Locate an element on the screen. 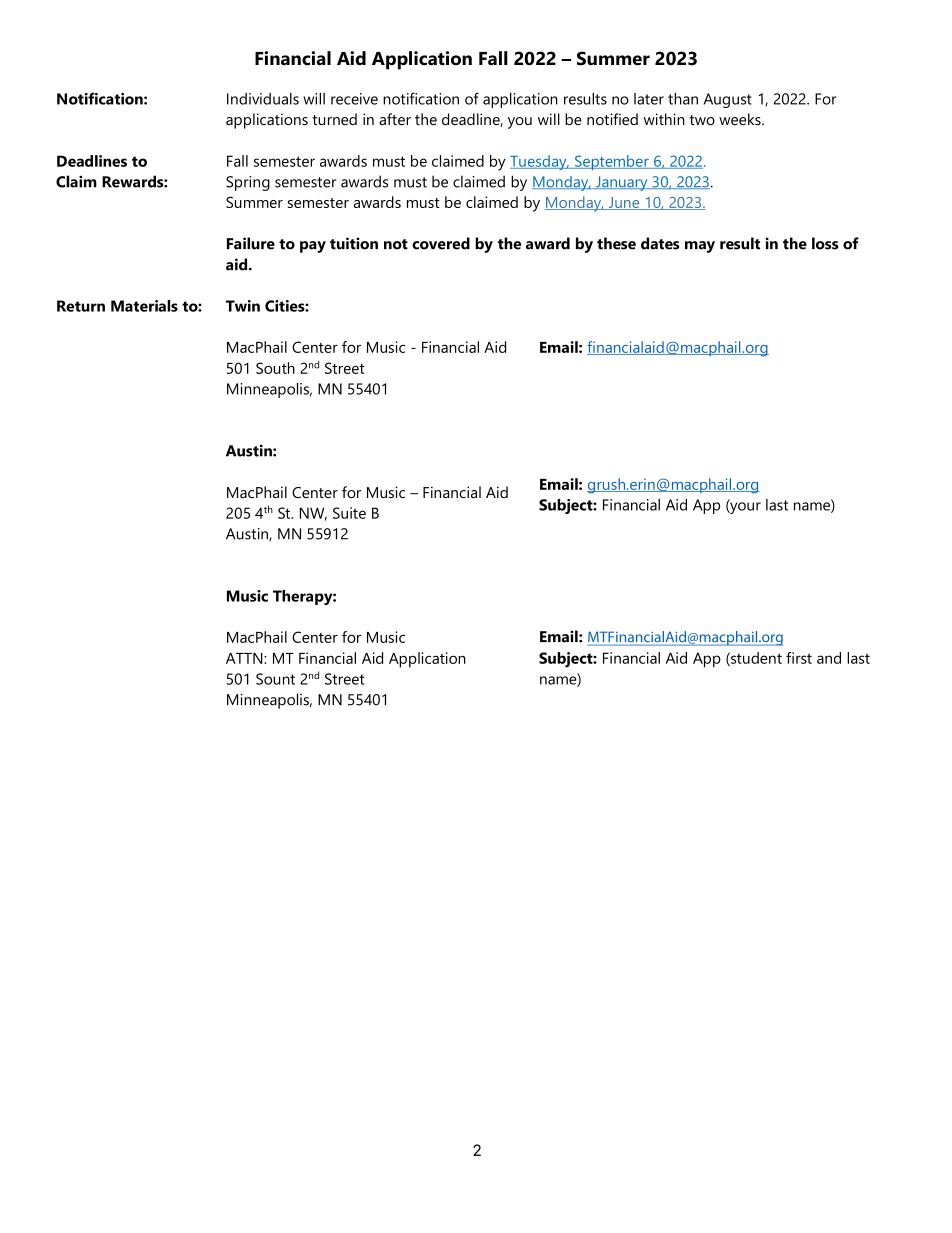  South is located at coordinates (275, 368).
